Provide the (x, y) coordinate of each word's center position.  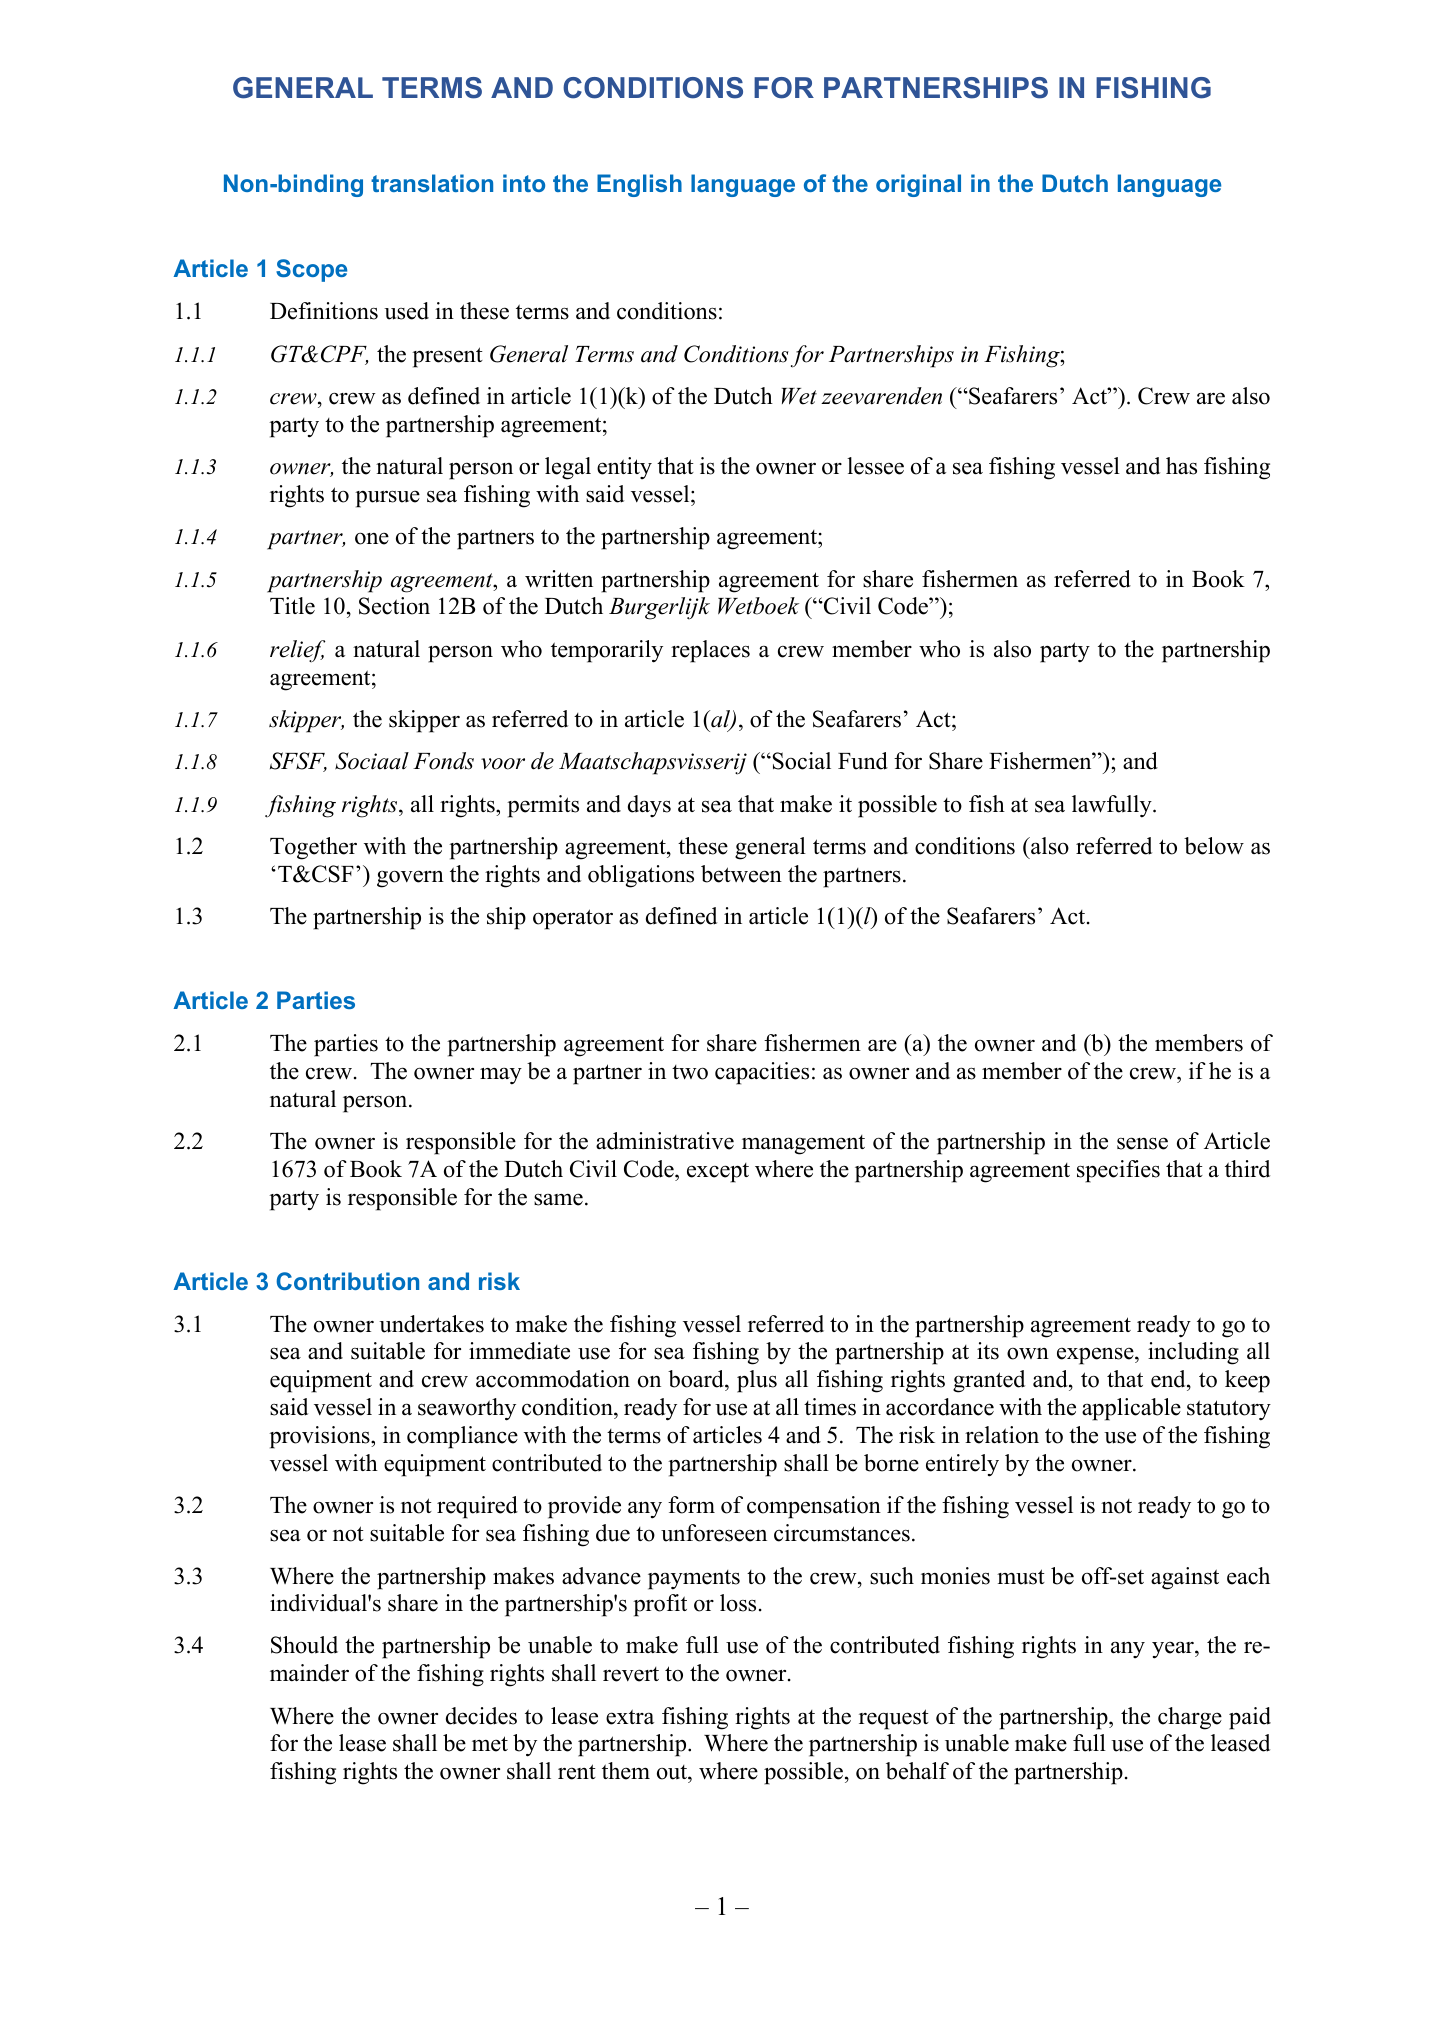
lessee (875, 466)
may (501, 1076)
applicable (1131, 1409)
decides (481, 1716)
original (918, 185)
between (741, 874)
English (639, 185)
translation (432, 183)
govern (410, 879)
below (1214, 846)
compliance (462, 1437)
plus (757, 1381)
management (803, 1145)
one (372, 538)
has (1181, 466)
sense (1142, 1143)
